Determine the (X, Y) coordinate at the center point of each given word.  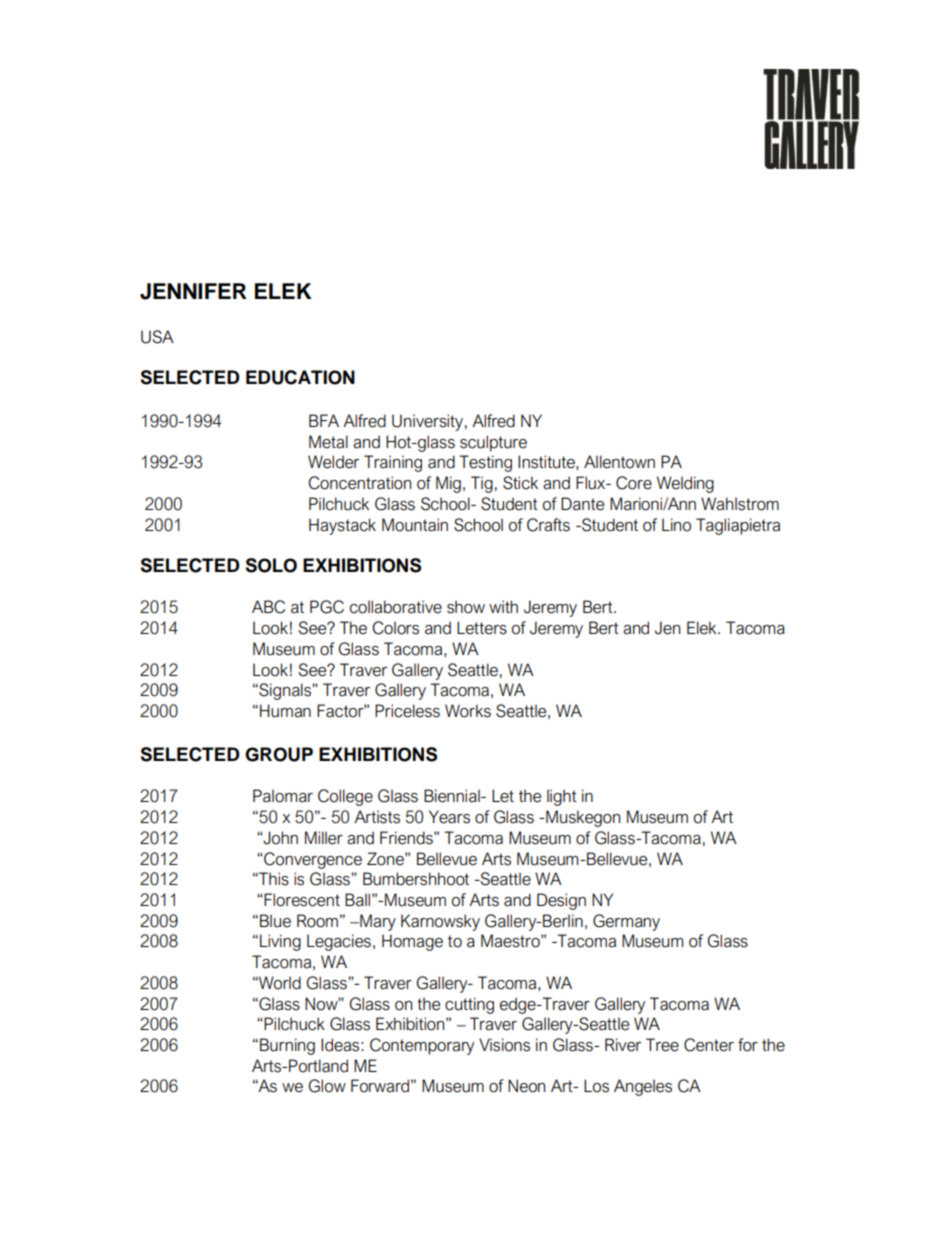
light (562, 797)
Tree (662, 1045)
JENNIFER (193, 291)
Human (285, 711)
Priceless (407, 711)
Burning (287, 1046)
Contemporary (422, 1046)
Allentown (619, 462)
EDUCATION (300, 377)
